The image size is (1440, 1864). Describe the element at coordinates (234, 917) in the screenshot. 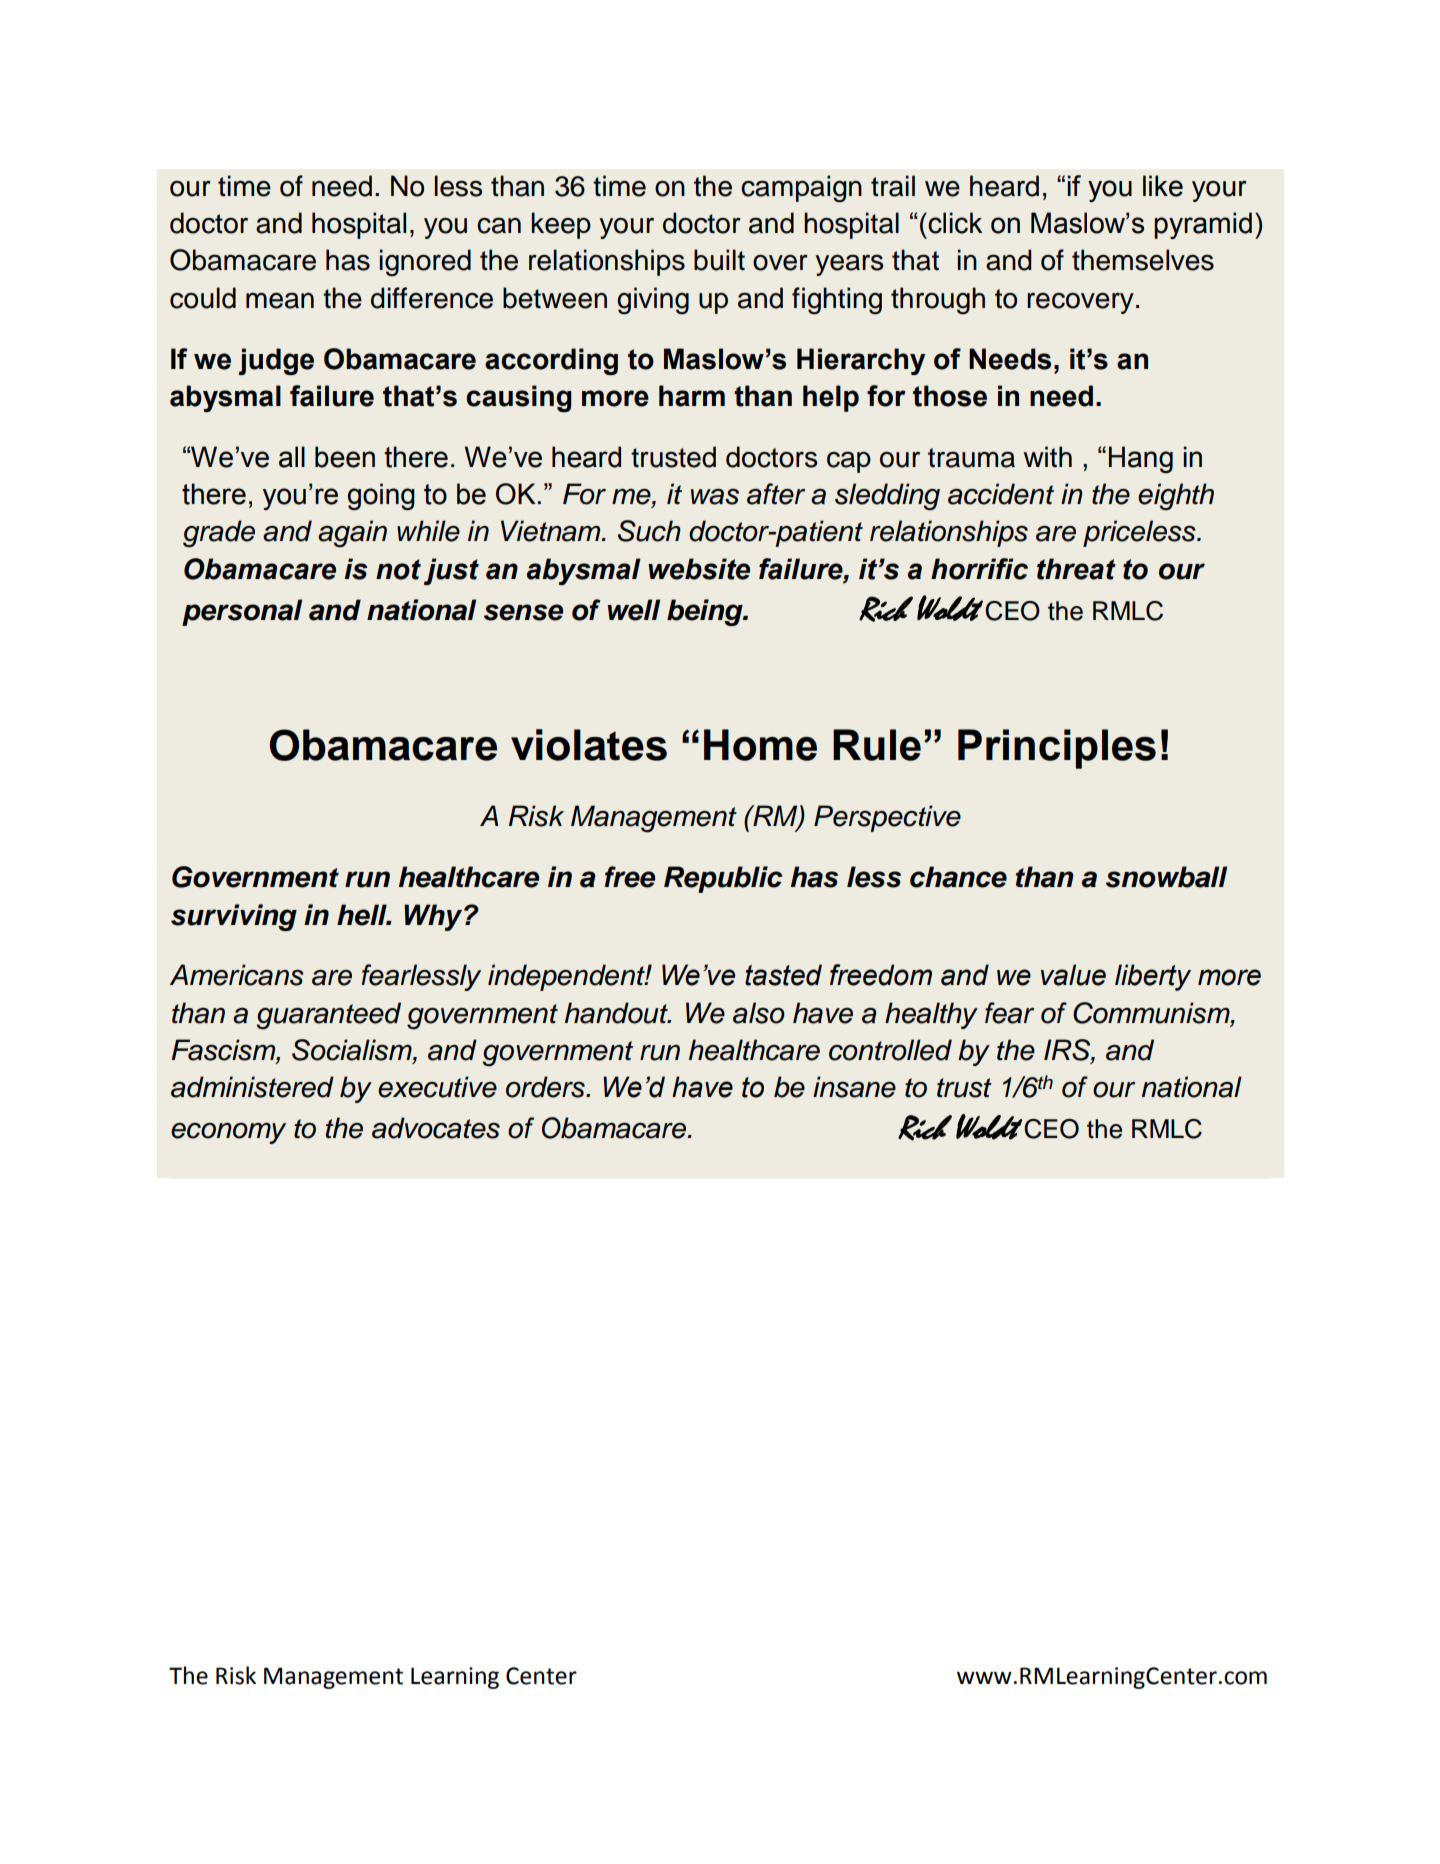

I see `surviving` at that location.
